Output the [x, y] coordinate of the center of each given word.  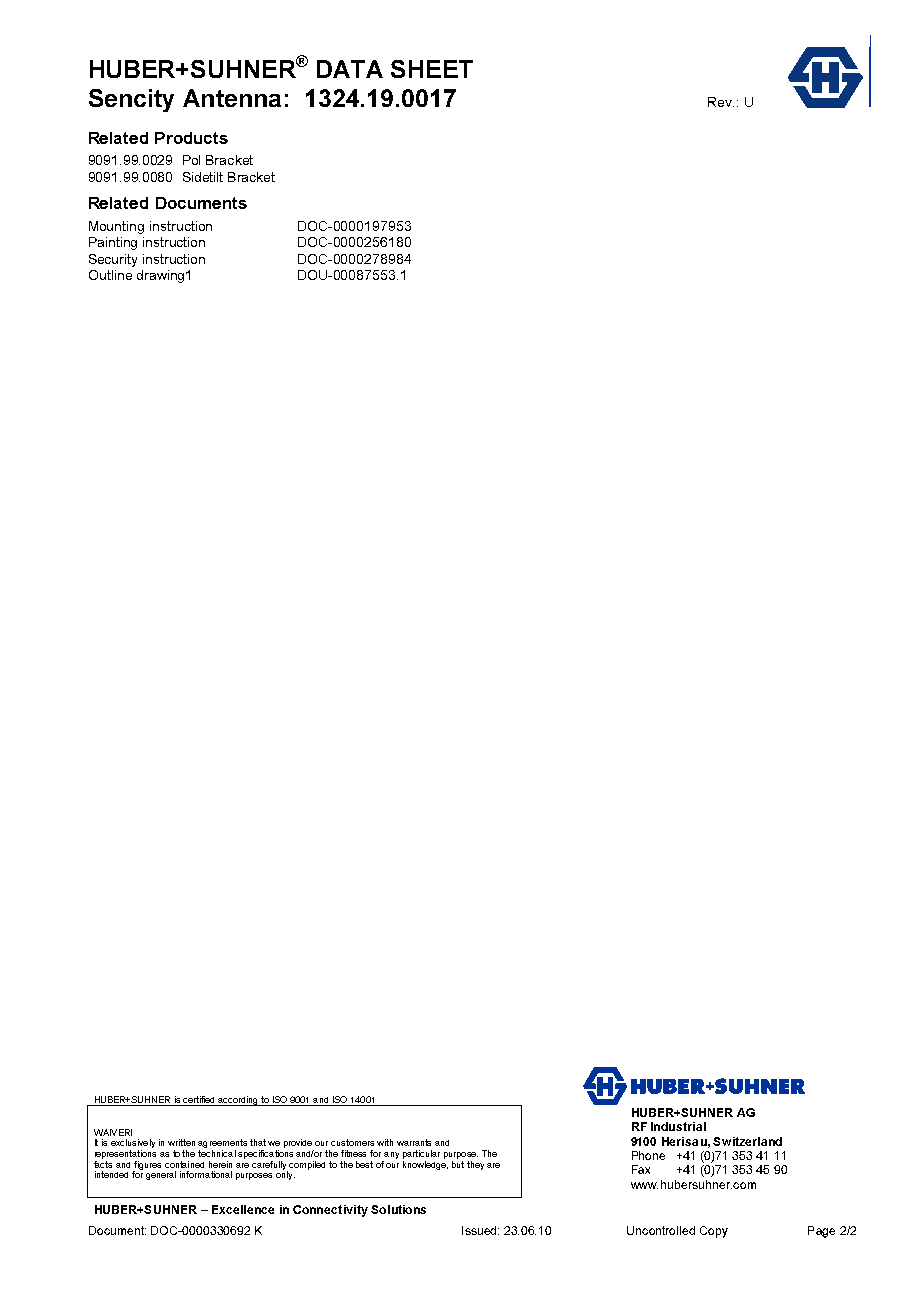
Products [191, 138]
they [475, 1165]
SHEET [432, 69]
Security [113, 260]
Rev [721, 102]
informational [206, 1174]
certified [198, 1099]
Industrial [678, 1126]
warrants [414, 1142]
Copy [714, 1232]
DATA [350, 69]
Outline [110, 275]
